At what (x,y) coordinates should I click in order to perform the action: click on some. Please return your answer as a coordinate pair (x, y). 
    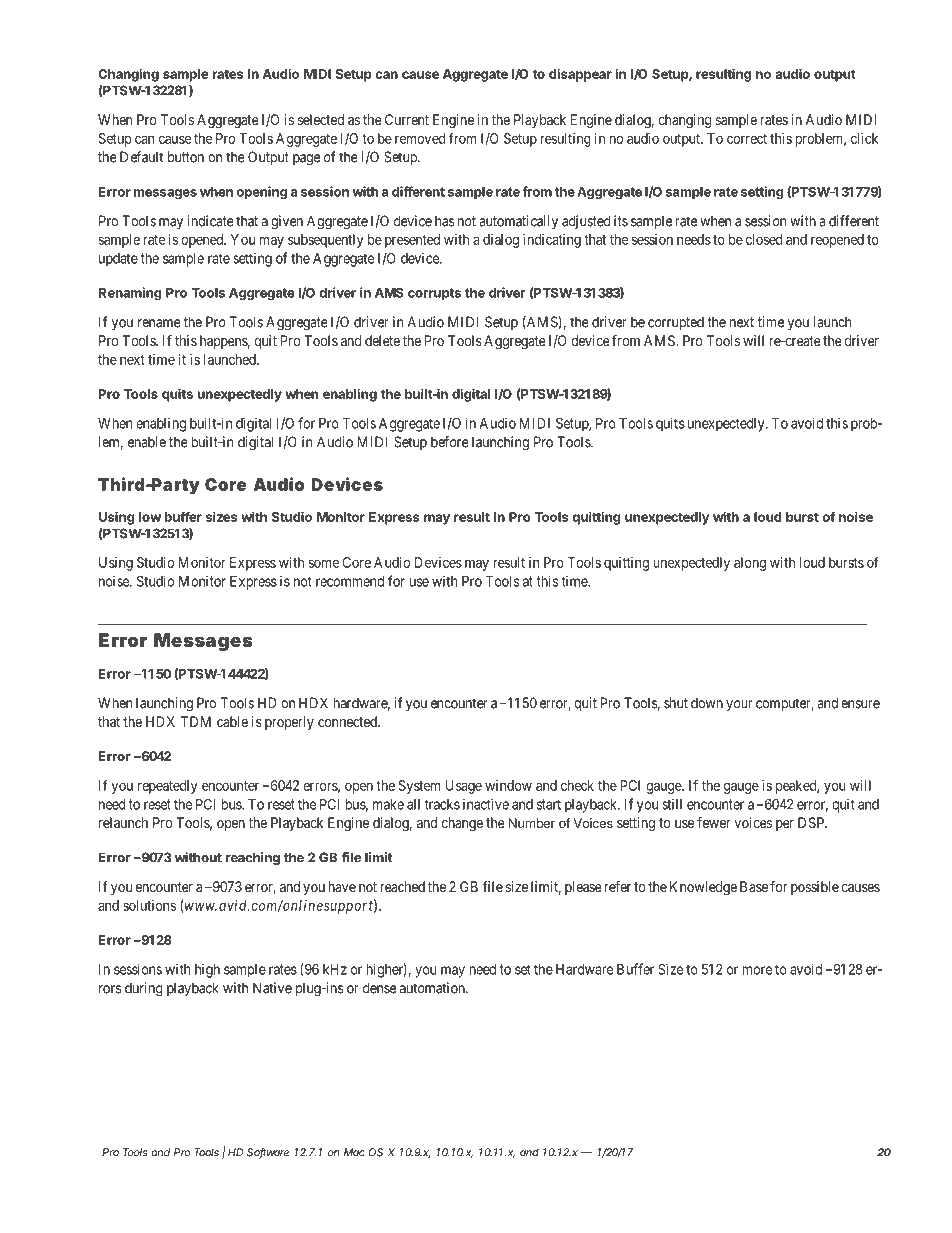
    Looking at the image, I should click on (324, 563).
